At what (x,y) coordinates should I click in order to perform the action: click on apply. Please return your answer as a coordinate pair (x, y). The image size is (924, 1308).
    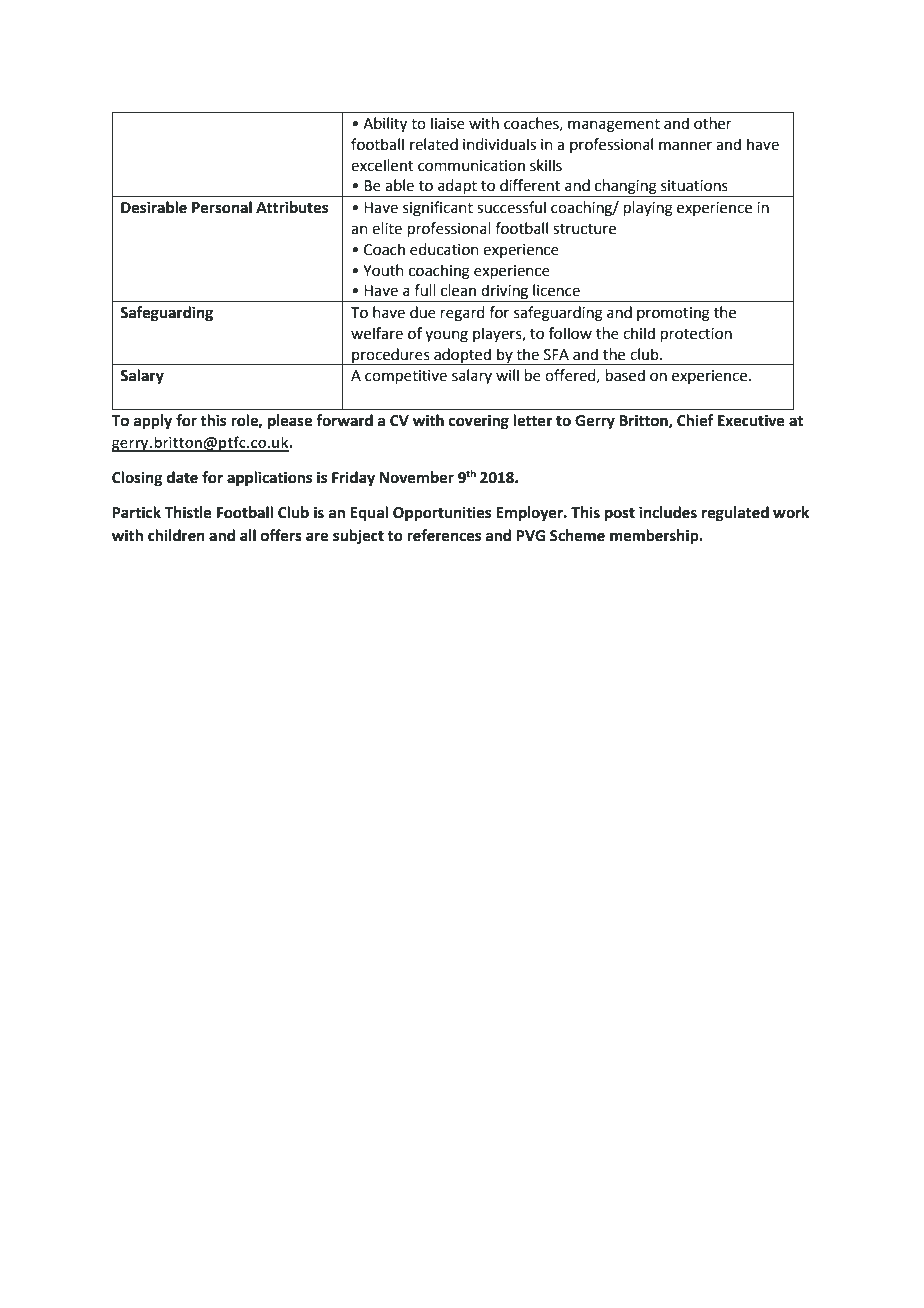
    Looking at the image, I should click on (153, 422).
